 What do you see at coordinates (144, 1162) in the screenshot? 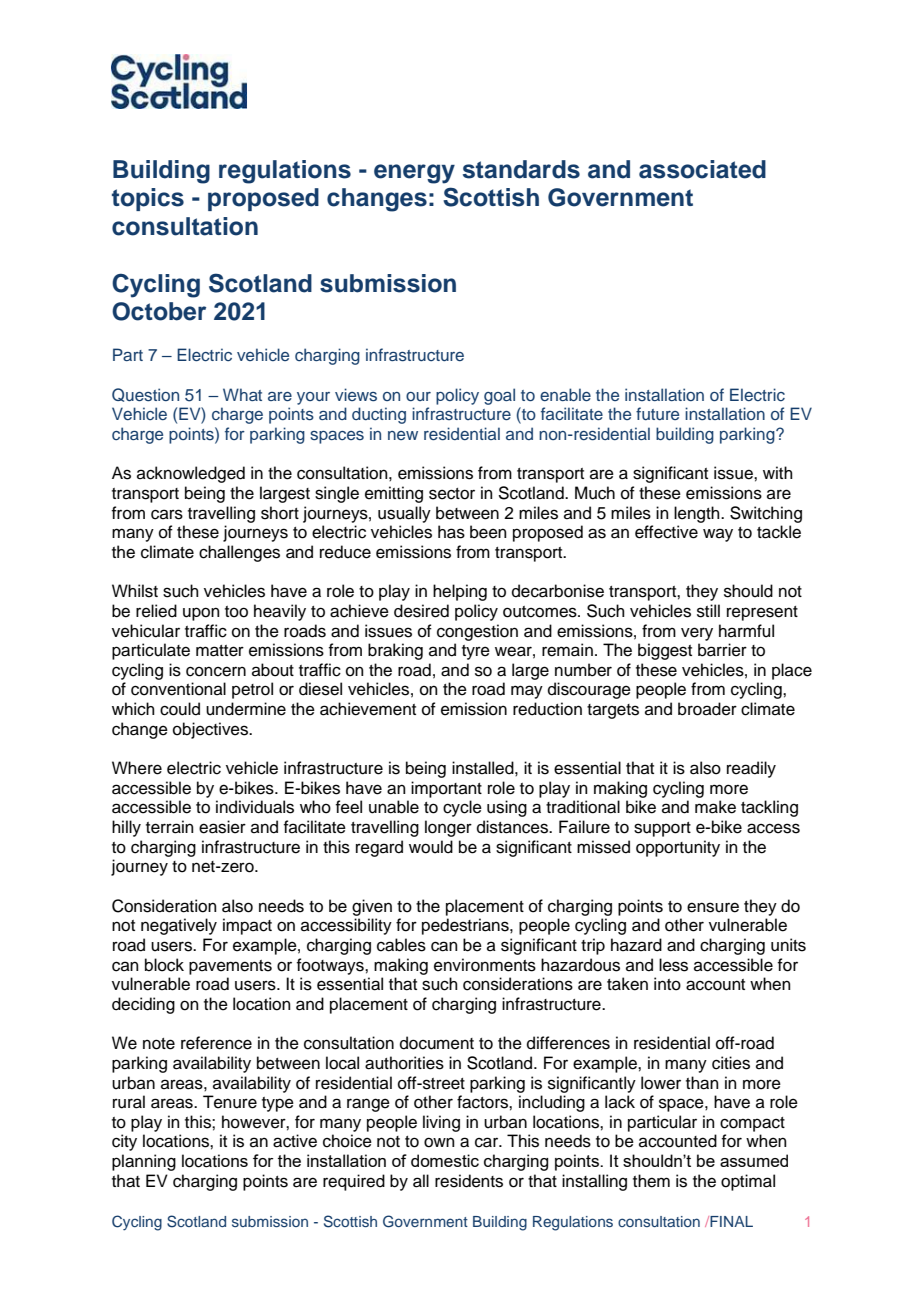
I see `planning` at bounding box center [144, 1162].
